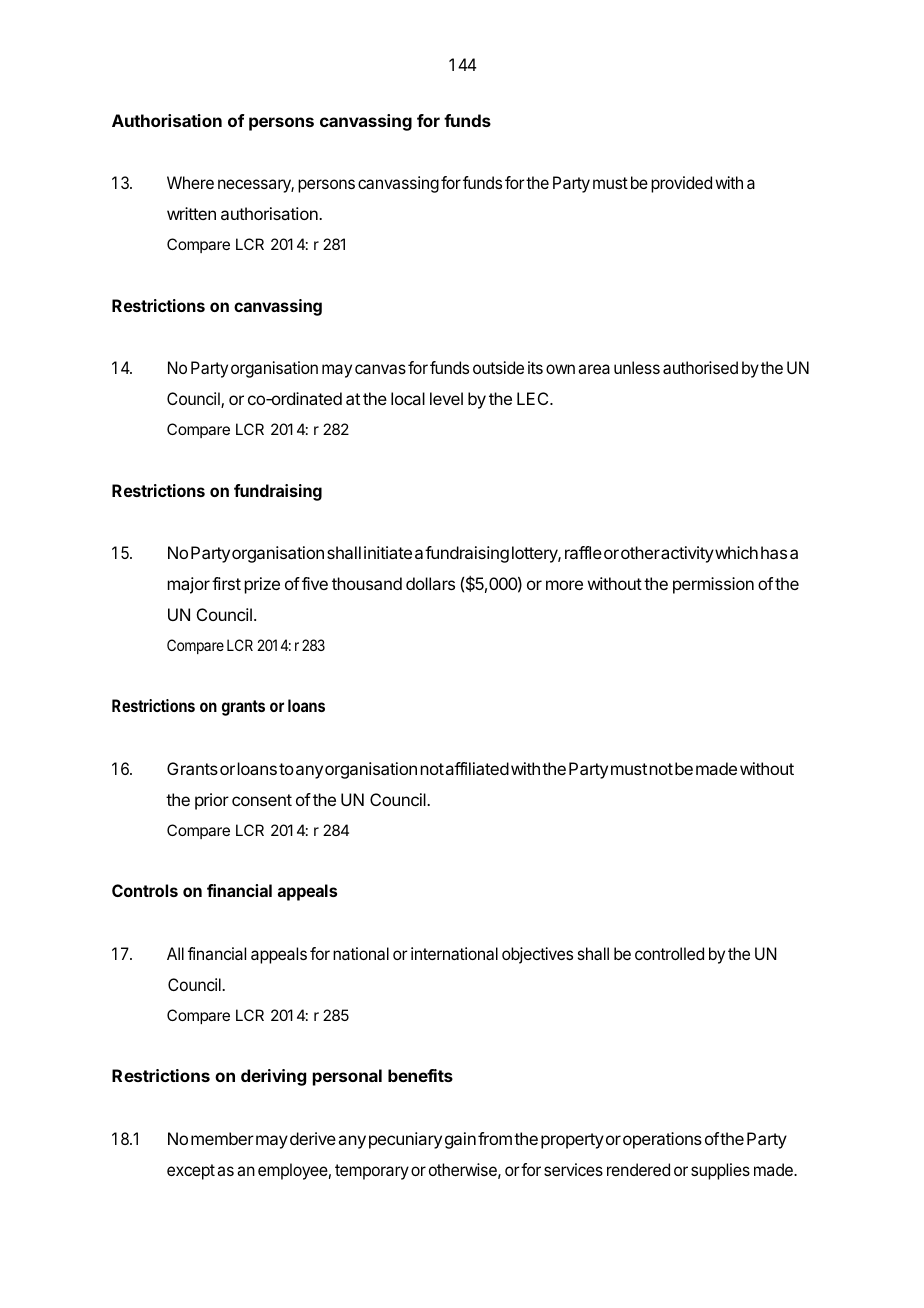 Image resolution: width=924 pixels, height=1308 pixels. Describe the element at coordinates (191, 1172) in the screenshot. I see `except` at that location.
